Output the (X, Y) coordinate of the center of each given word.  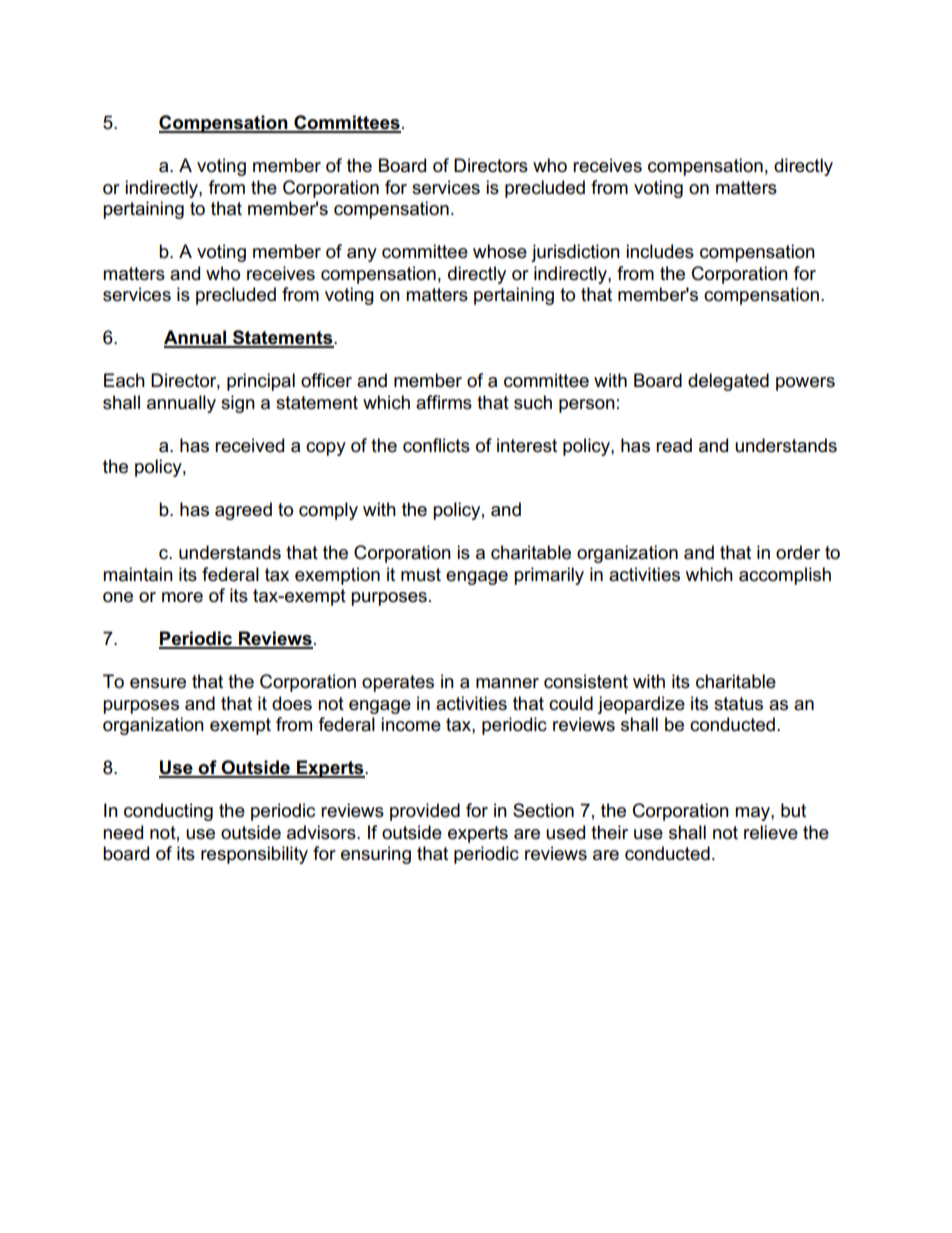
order (798, 552)
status (738, 704)
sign (238, 404)
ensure (158, 683)
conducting (168, 812)
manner (507, 683)
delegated (728, 382)
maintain (138, 574)
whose (500, 251)
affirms (444, 402)
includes (660, 251)
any (362, 255)
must (421, 575)
